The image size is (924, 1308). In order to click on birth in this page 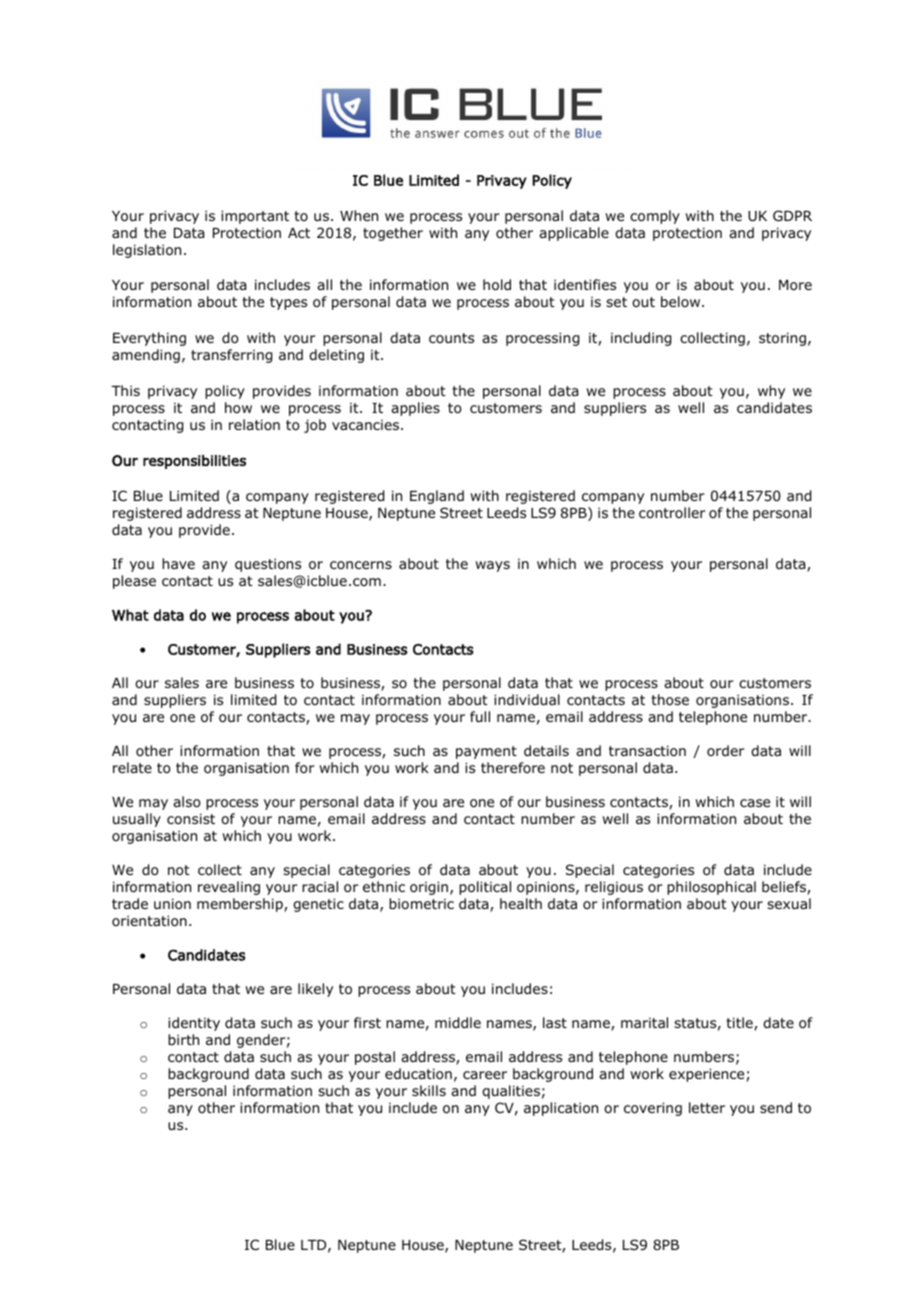, I will do `click(183, 1039)`.
